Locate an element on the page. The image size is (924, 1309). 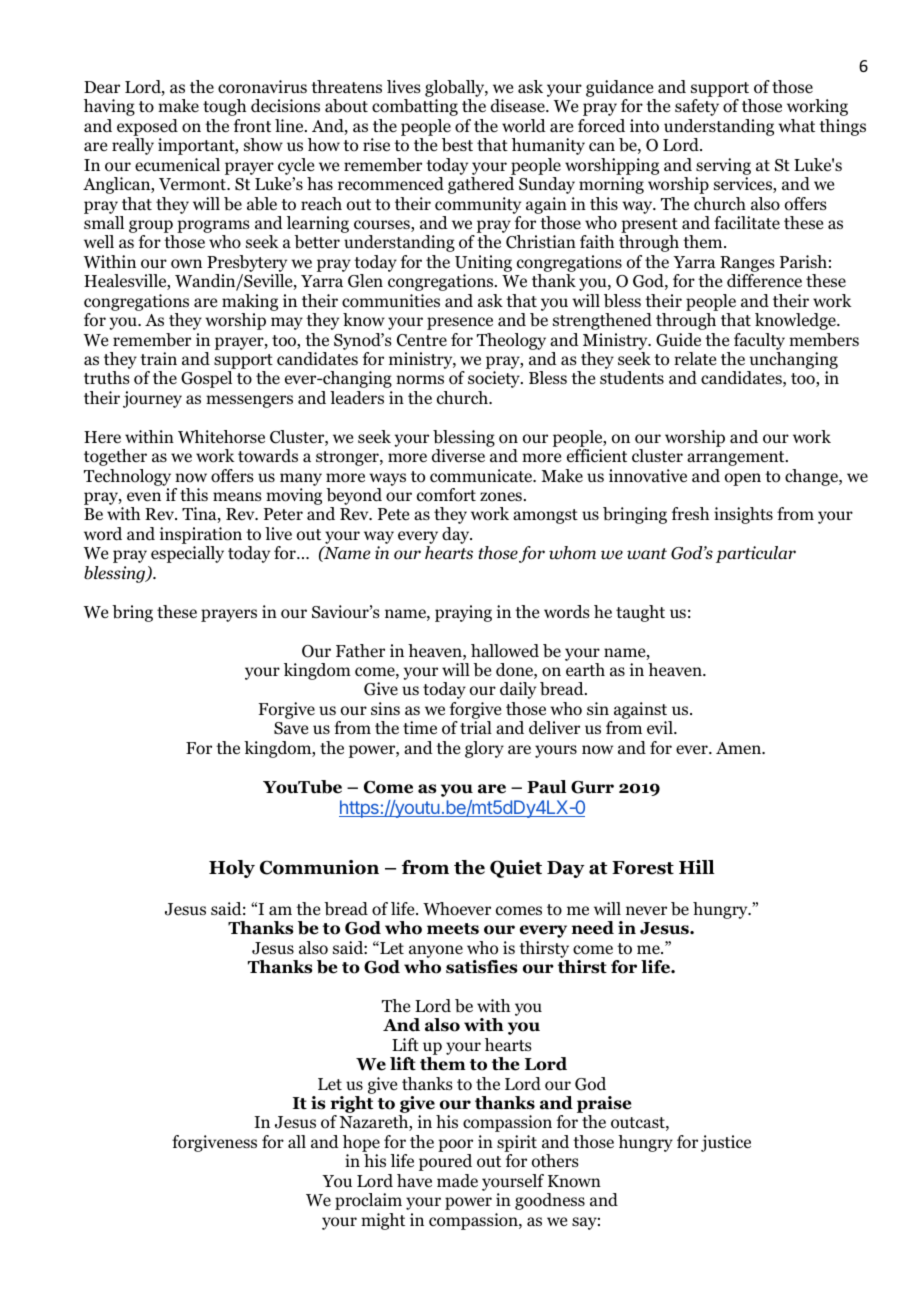
proclaim is located at coordinates (368, 1201).
